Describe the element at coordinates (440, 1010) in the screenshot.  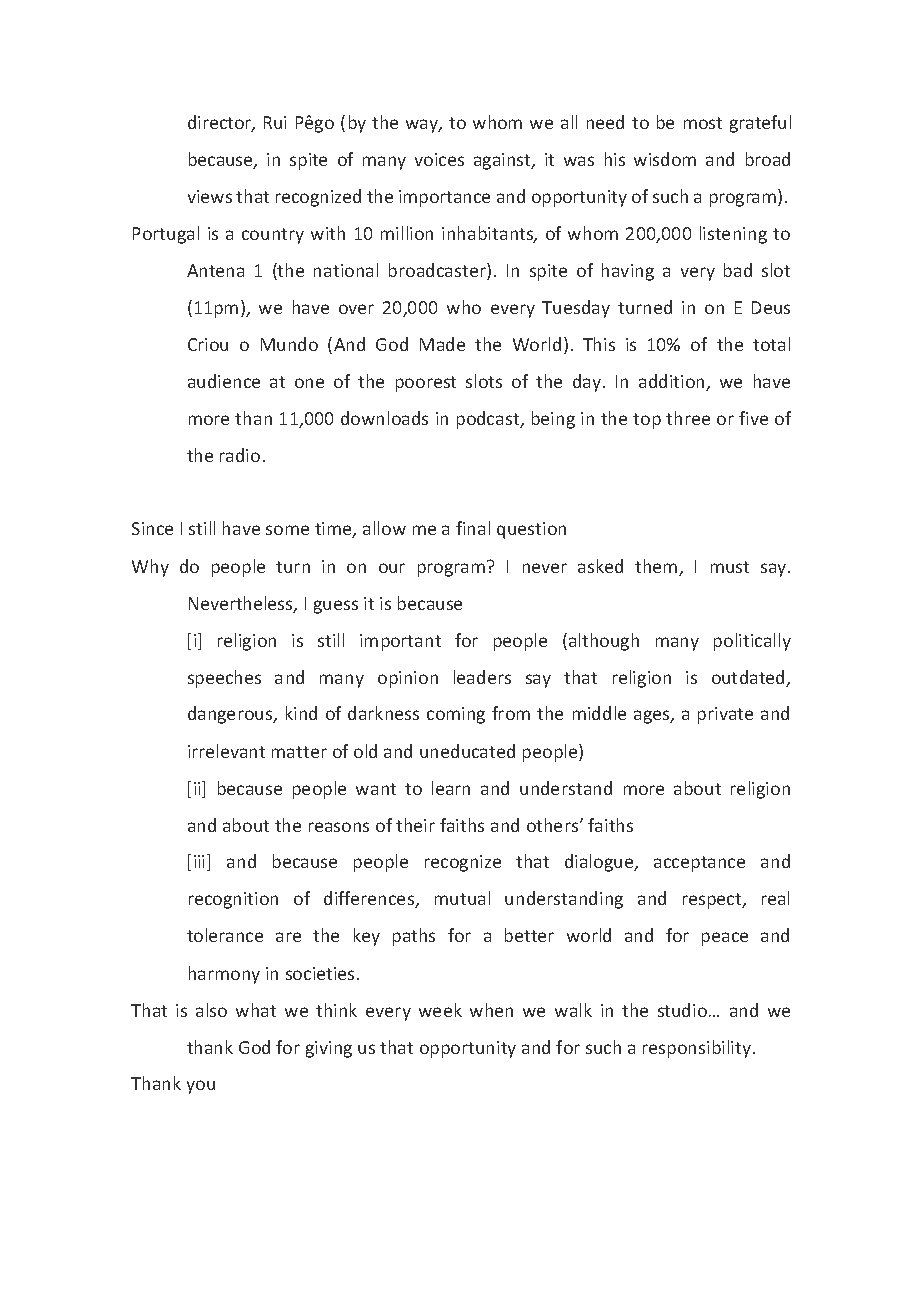
I see `week` at that location.
